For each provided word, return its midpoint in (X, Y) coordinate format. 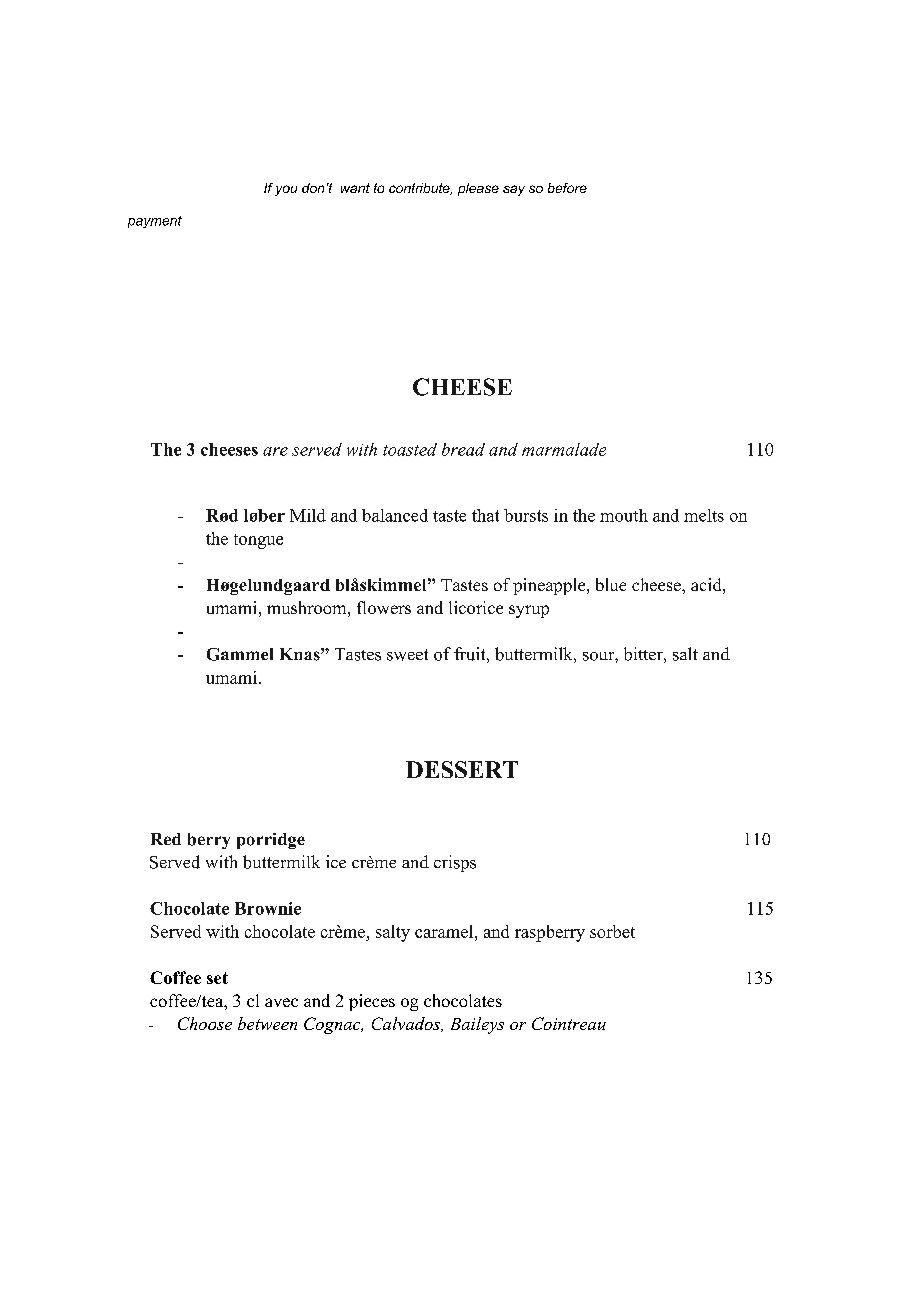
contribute (420, 189)
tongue (258, 541)
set (217, 978)
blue (611, 584)
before (567, 188)
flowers (384, 607)
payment (155, 222)
